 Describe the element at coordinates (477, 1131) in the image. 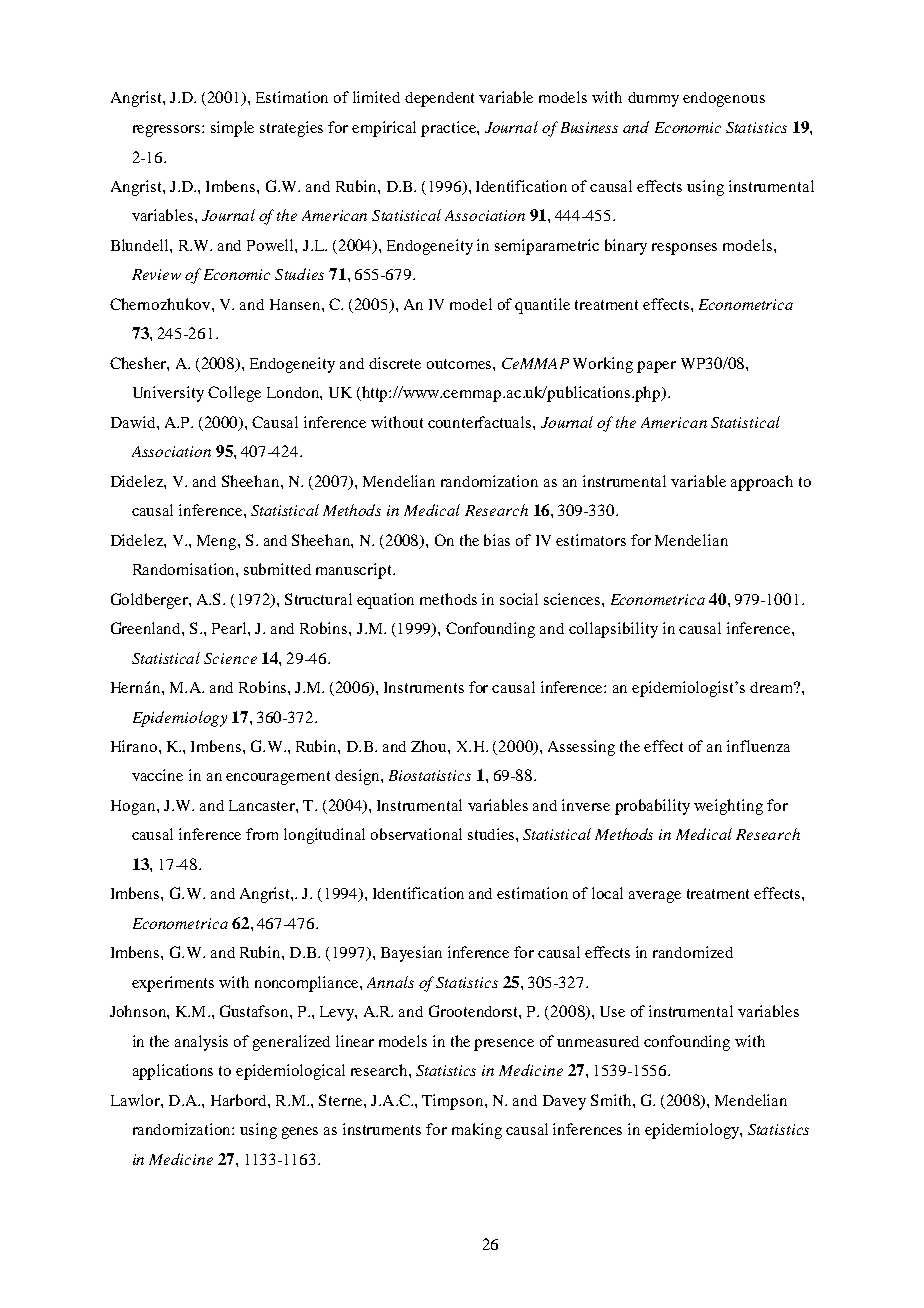

I see `making` at that location.
